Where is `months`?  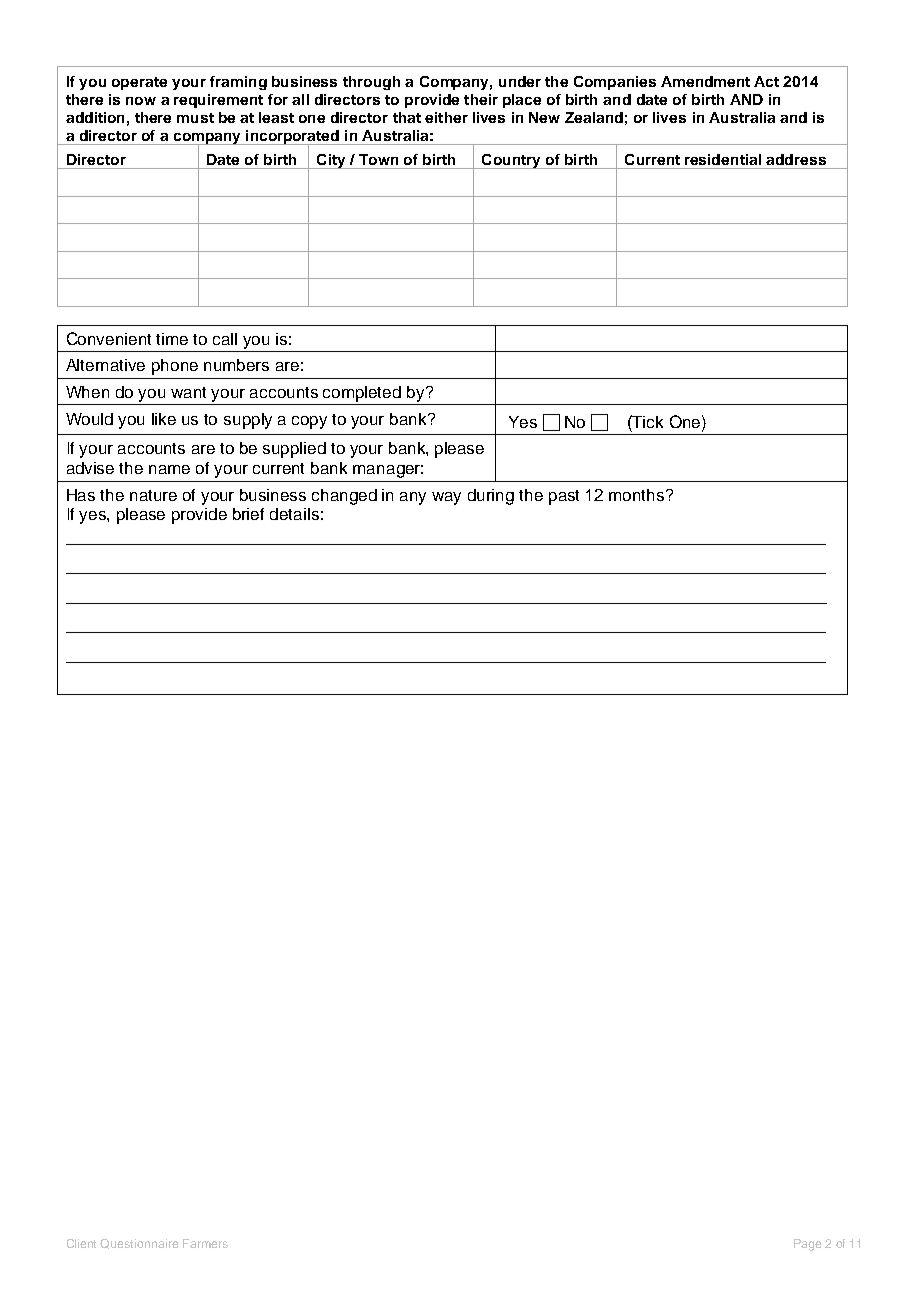
months is located at coordinates (638, 495).
